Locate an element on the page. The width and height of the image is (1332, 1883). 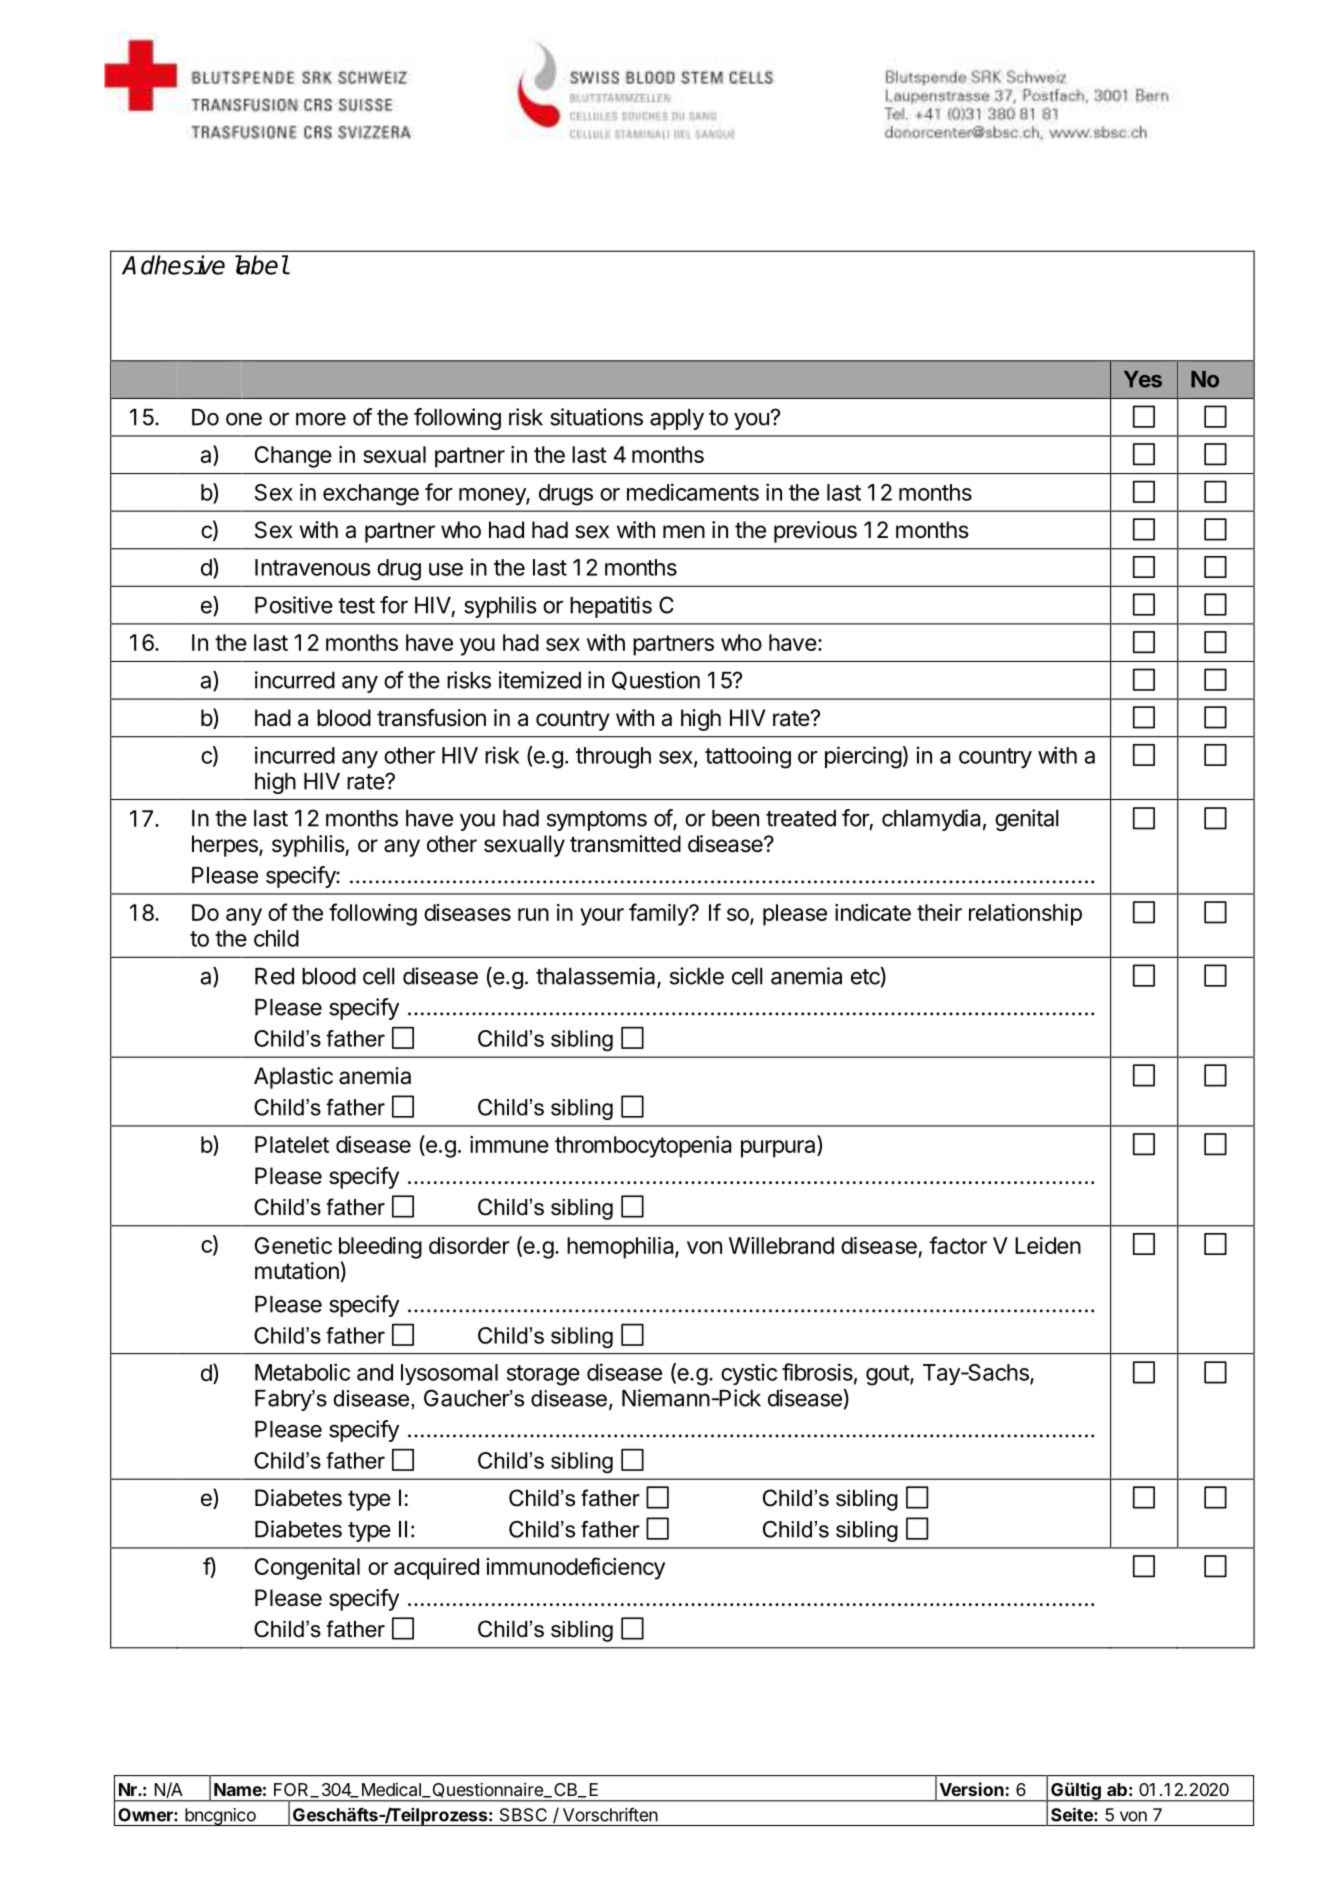
acquired is located at coordinates (436, 1569).
